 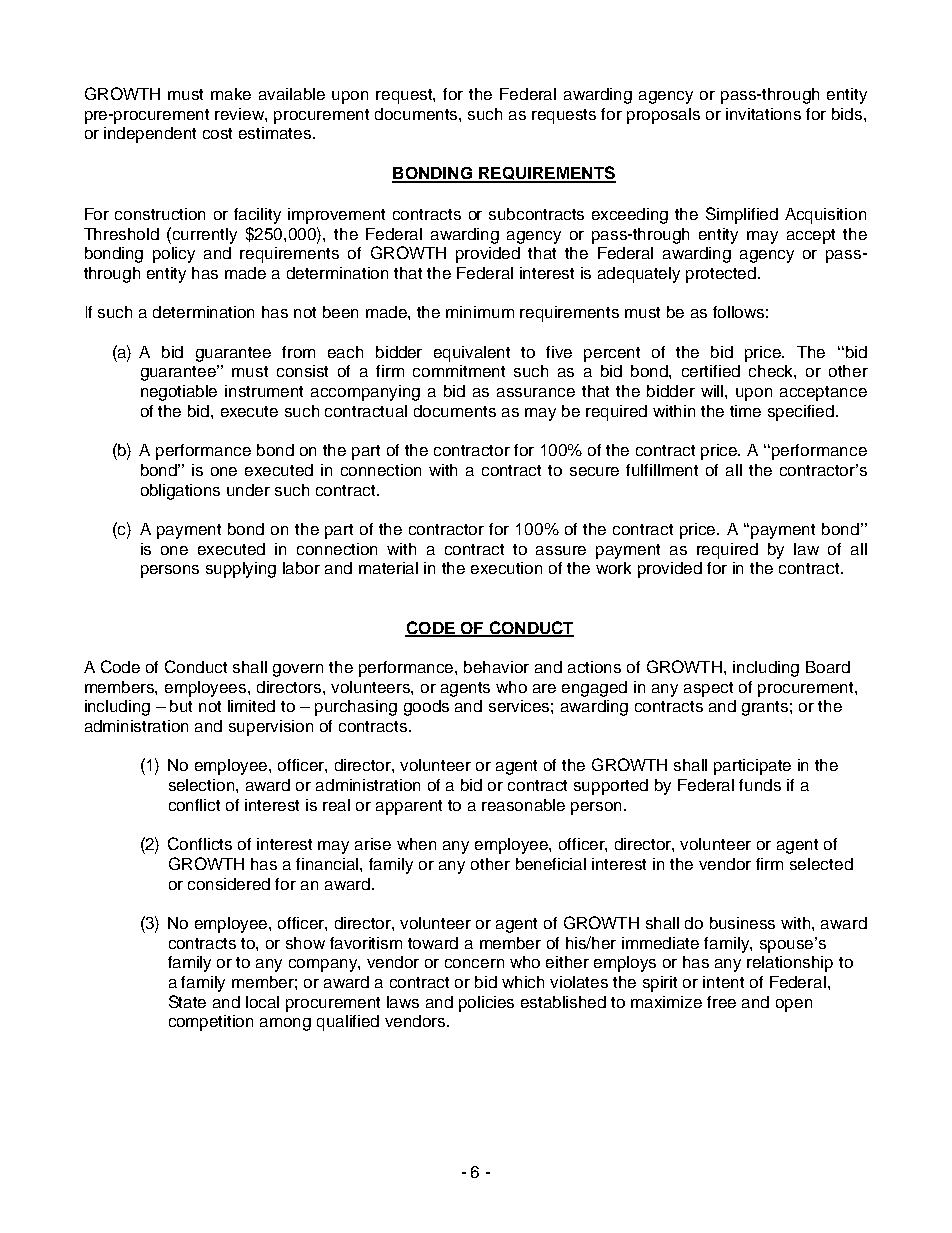 What do you see at coordinates (711, 371) in the screenshot?
I see `certified` at bounding box center [711, 371].
